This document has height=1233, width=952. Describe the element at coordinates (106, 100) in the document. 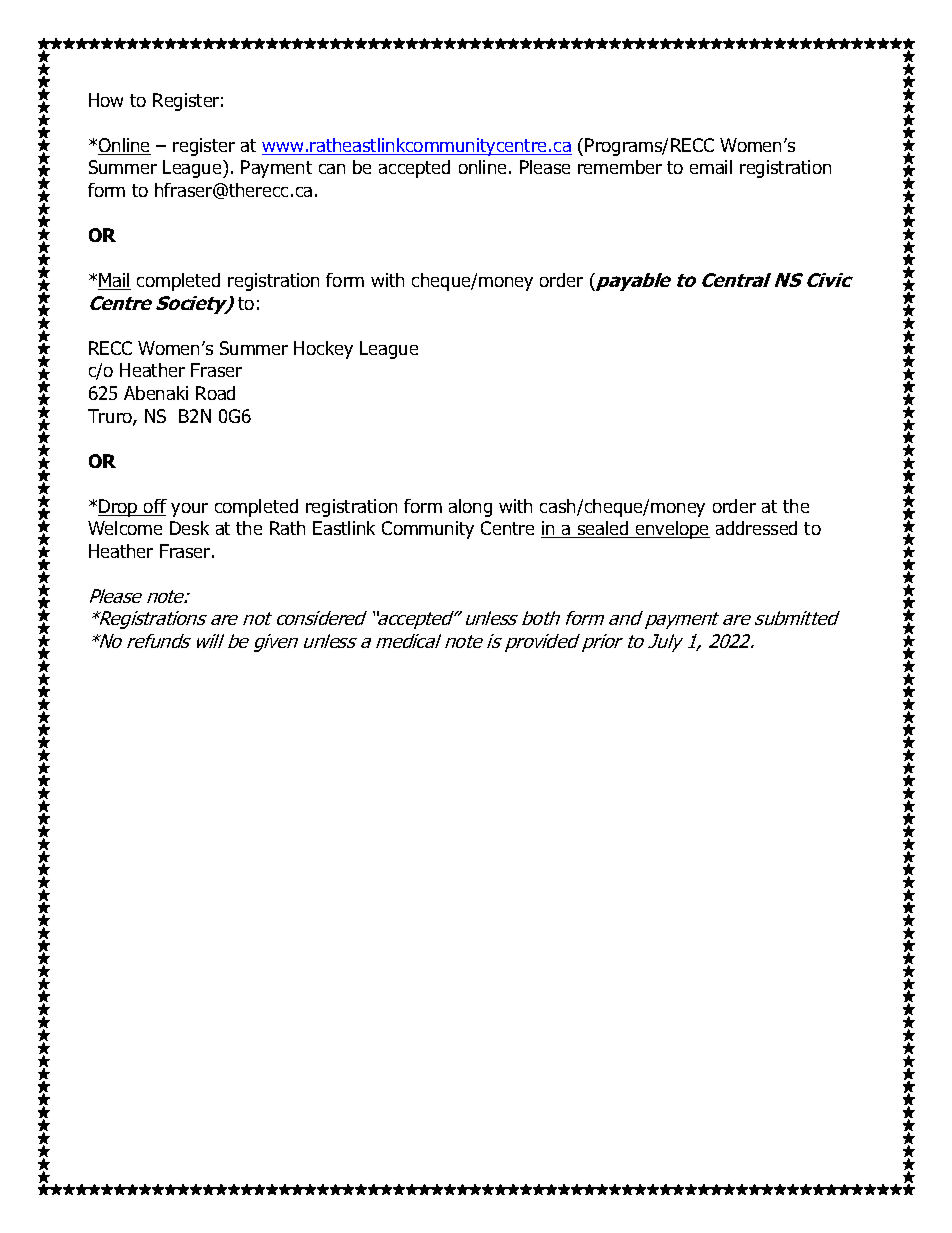

I see `How` at that location.
